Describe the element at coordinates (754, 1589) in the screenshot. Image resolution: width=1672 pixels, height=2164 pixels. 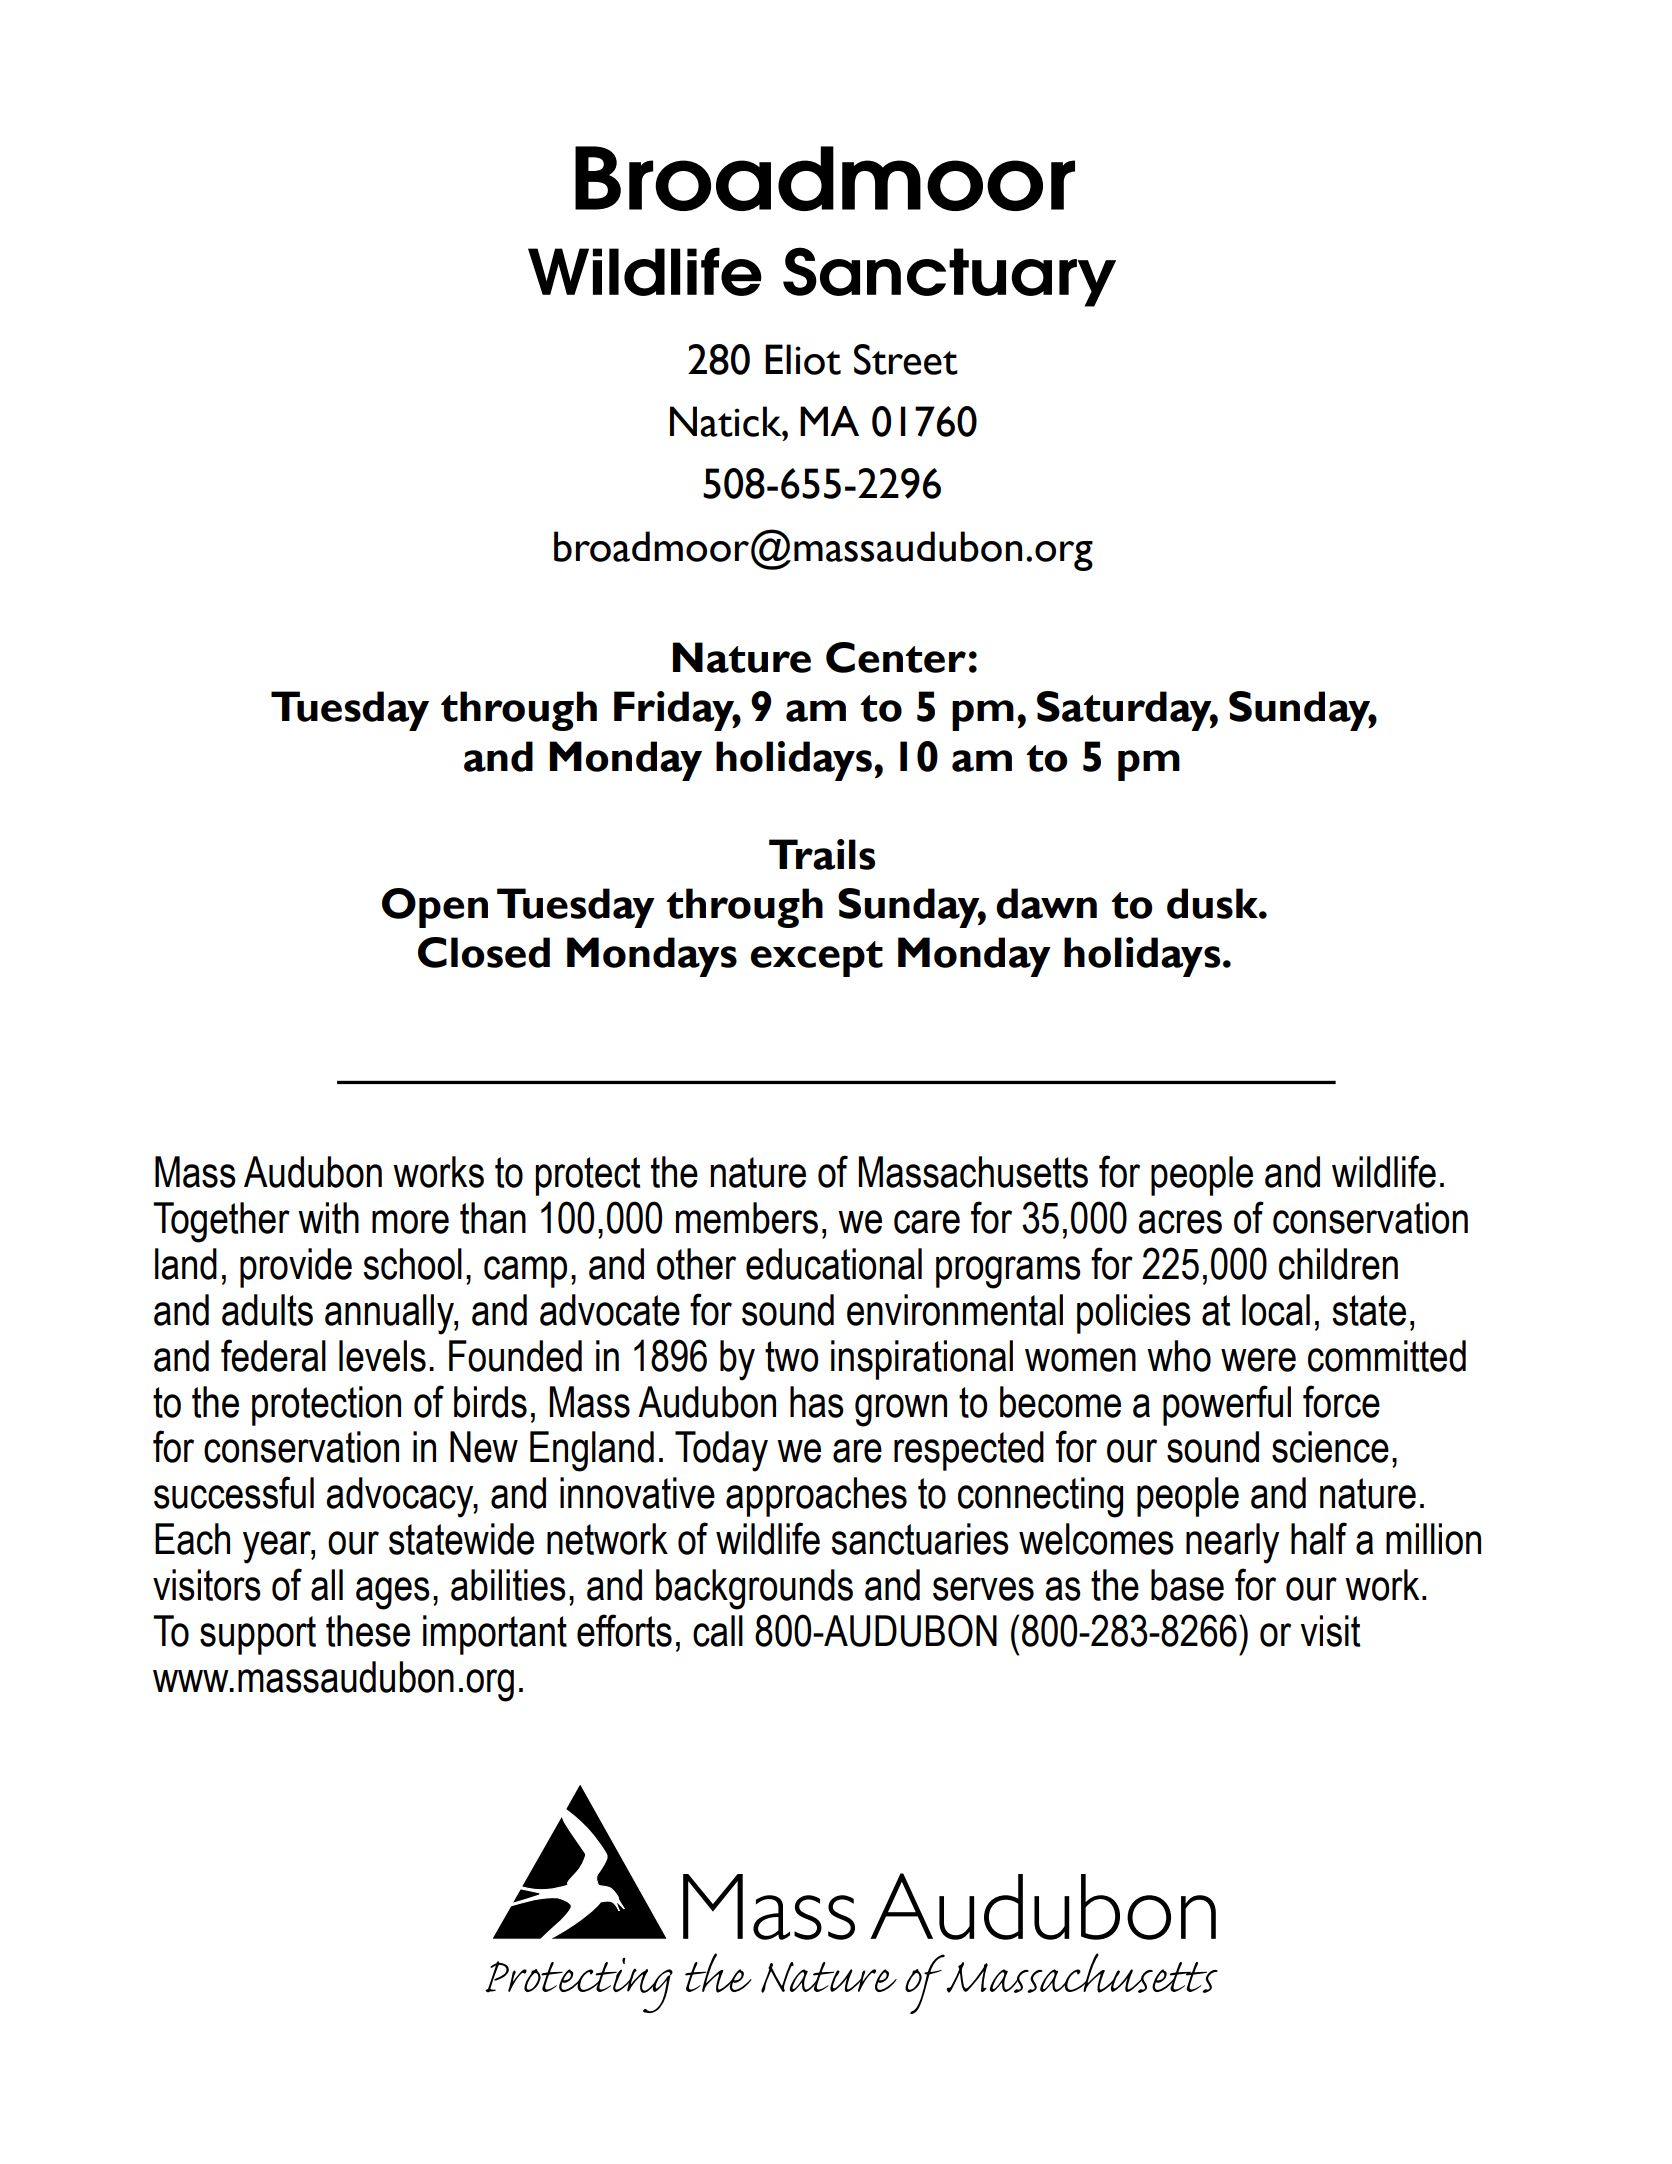
I see `backgrounds` at that location.
